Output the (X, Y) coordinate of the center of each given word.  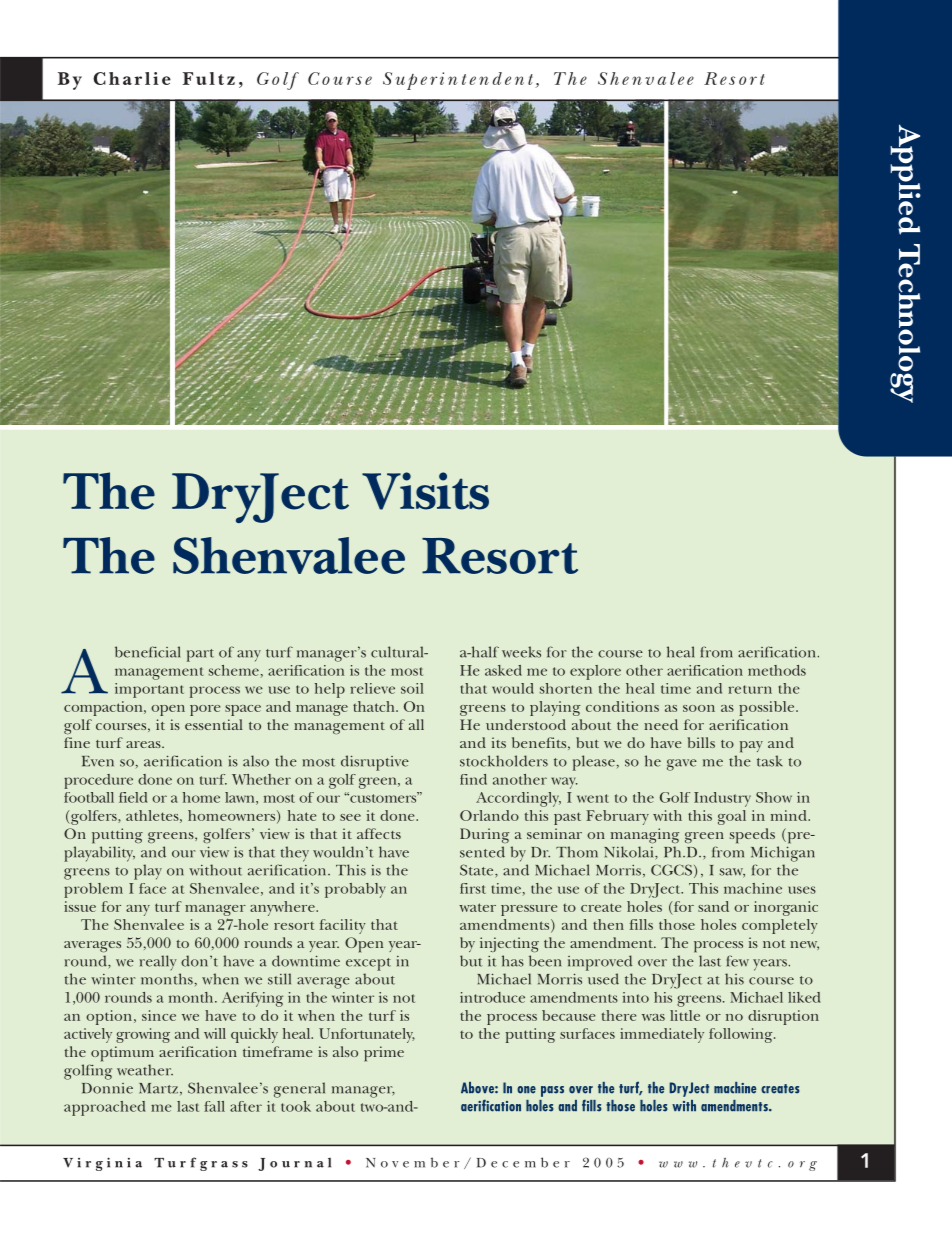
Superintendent (459, 81)
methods (777, 670)
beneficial (148, 652)
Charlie (132, 78)
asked (503, 670)
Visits (425, 491)
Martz (160, 1089)
